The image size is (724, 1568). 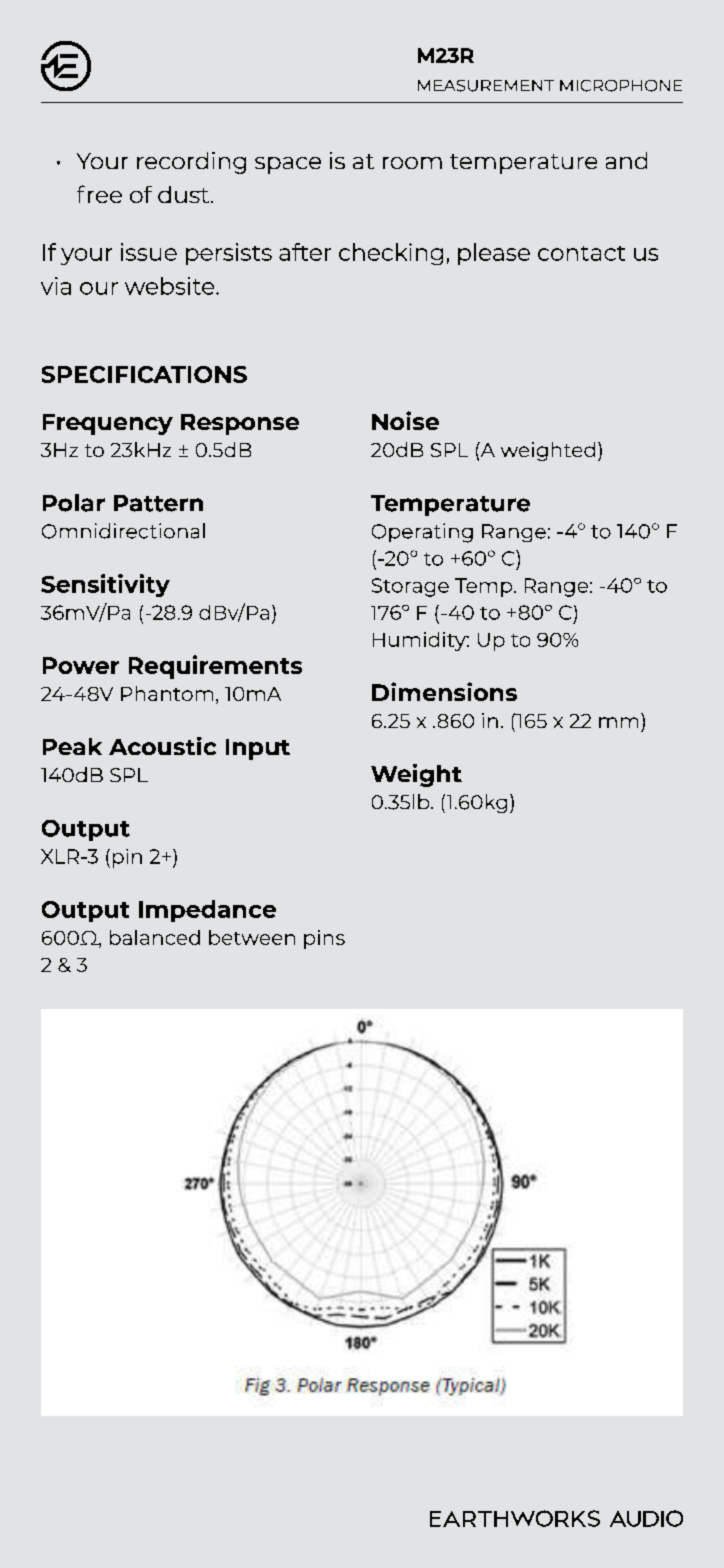 What do you see at coordinates (144, 374) in the page?
I see `SPECIFICATIONS` at bounding box center [144, 374].
